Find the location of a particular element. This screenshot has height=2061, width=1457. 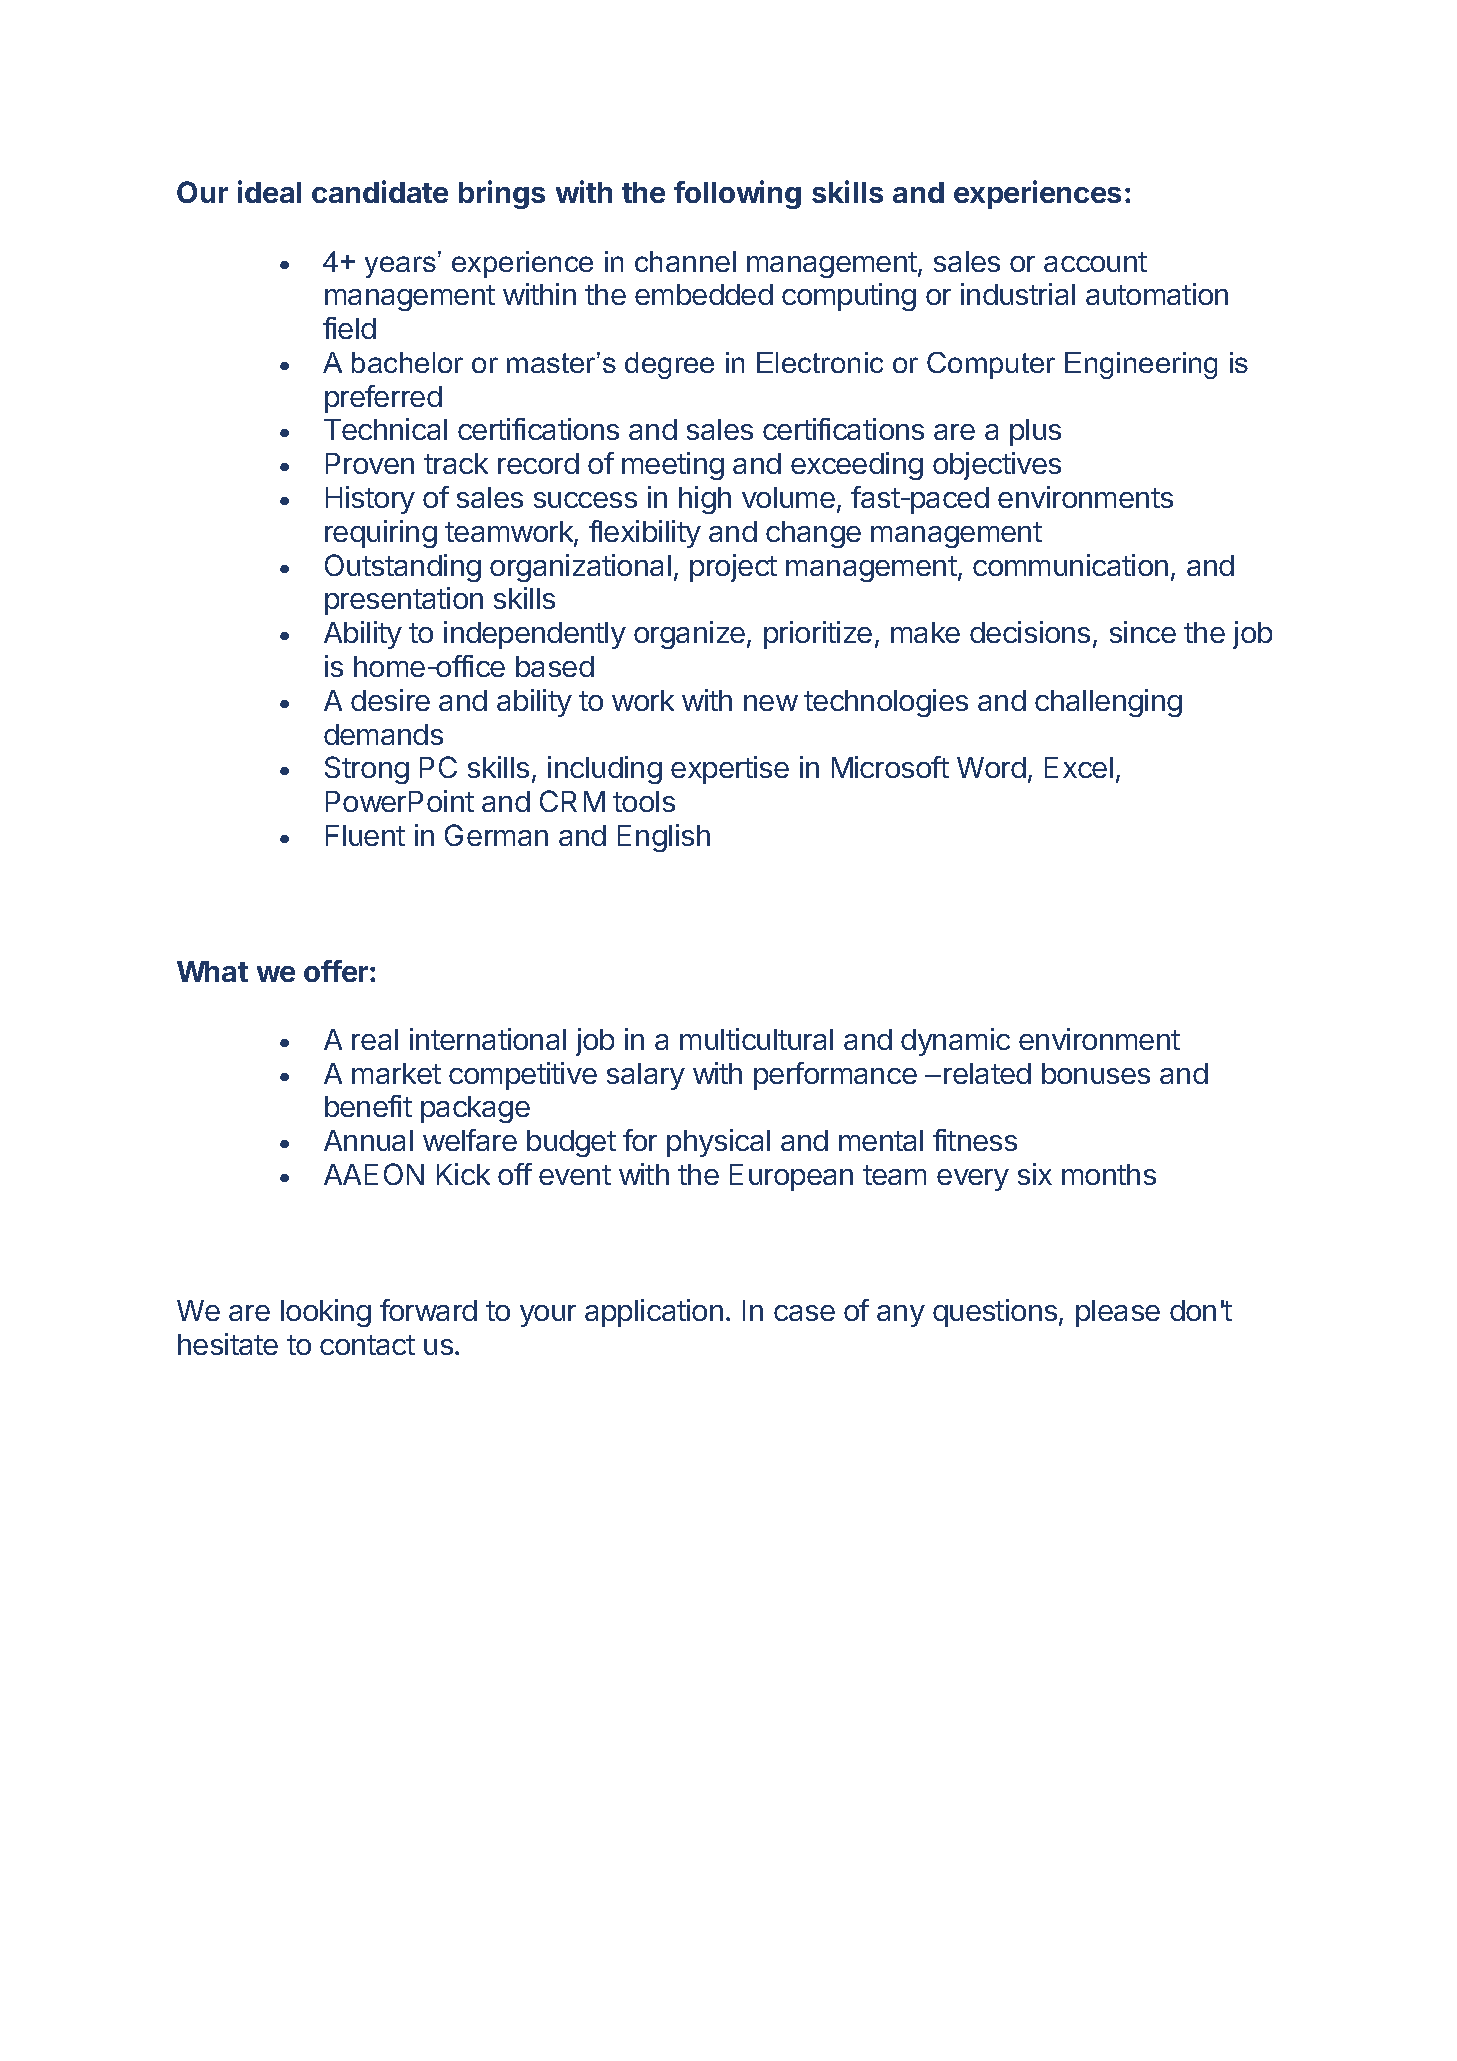

Strong is located at coordinates (367, 770).
